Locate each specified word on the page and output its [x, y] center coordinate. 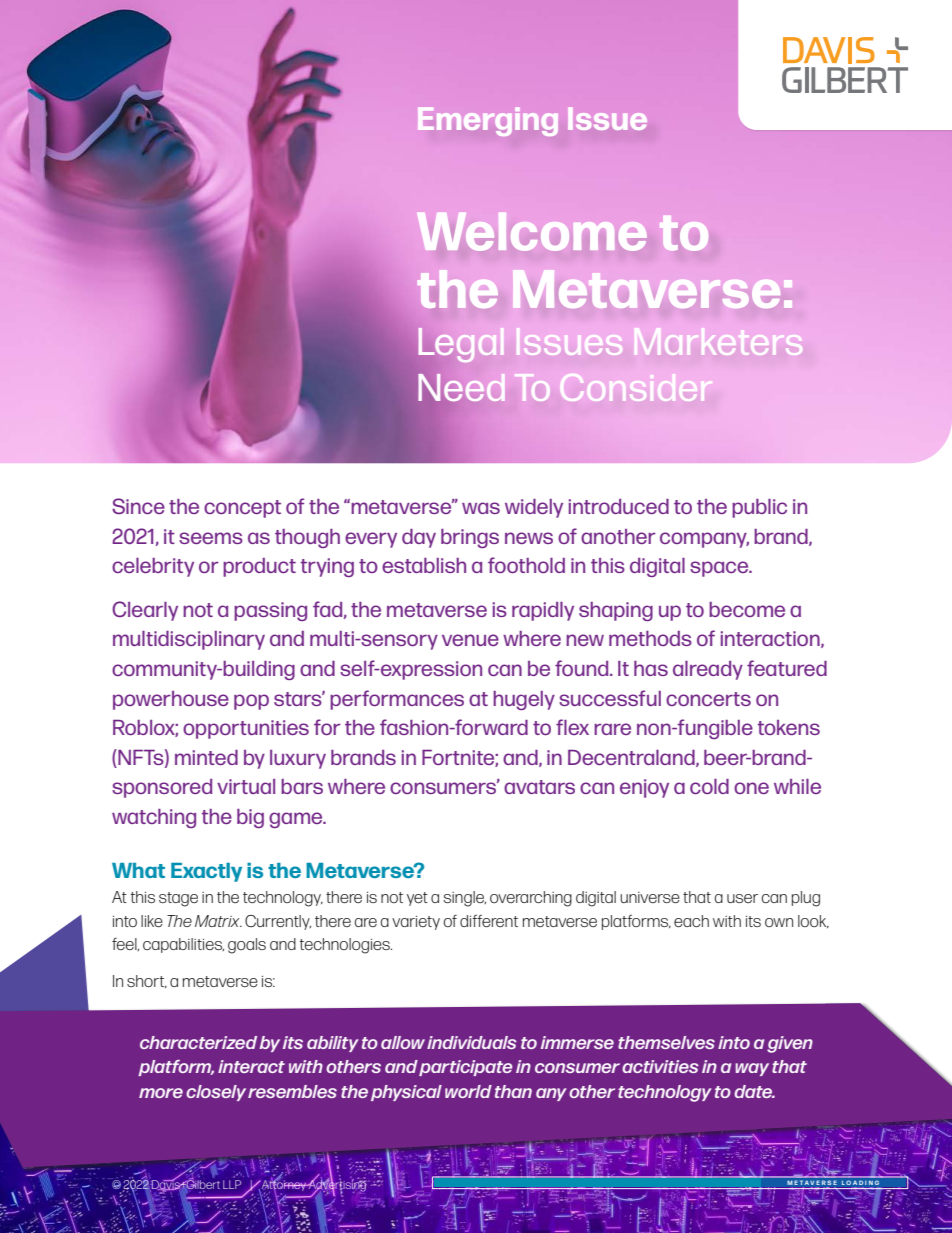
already [708, 670]
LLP [232, 1184]
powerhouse [171, 700]
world [468, 1091]
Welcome [531, 232]
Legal [461, 345]
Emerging [488, 121]
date [754, 1091]
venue [470, 640]
